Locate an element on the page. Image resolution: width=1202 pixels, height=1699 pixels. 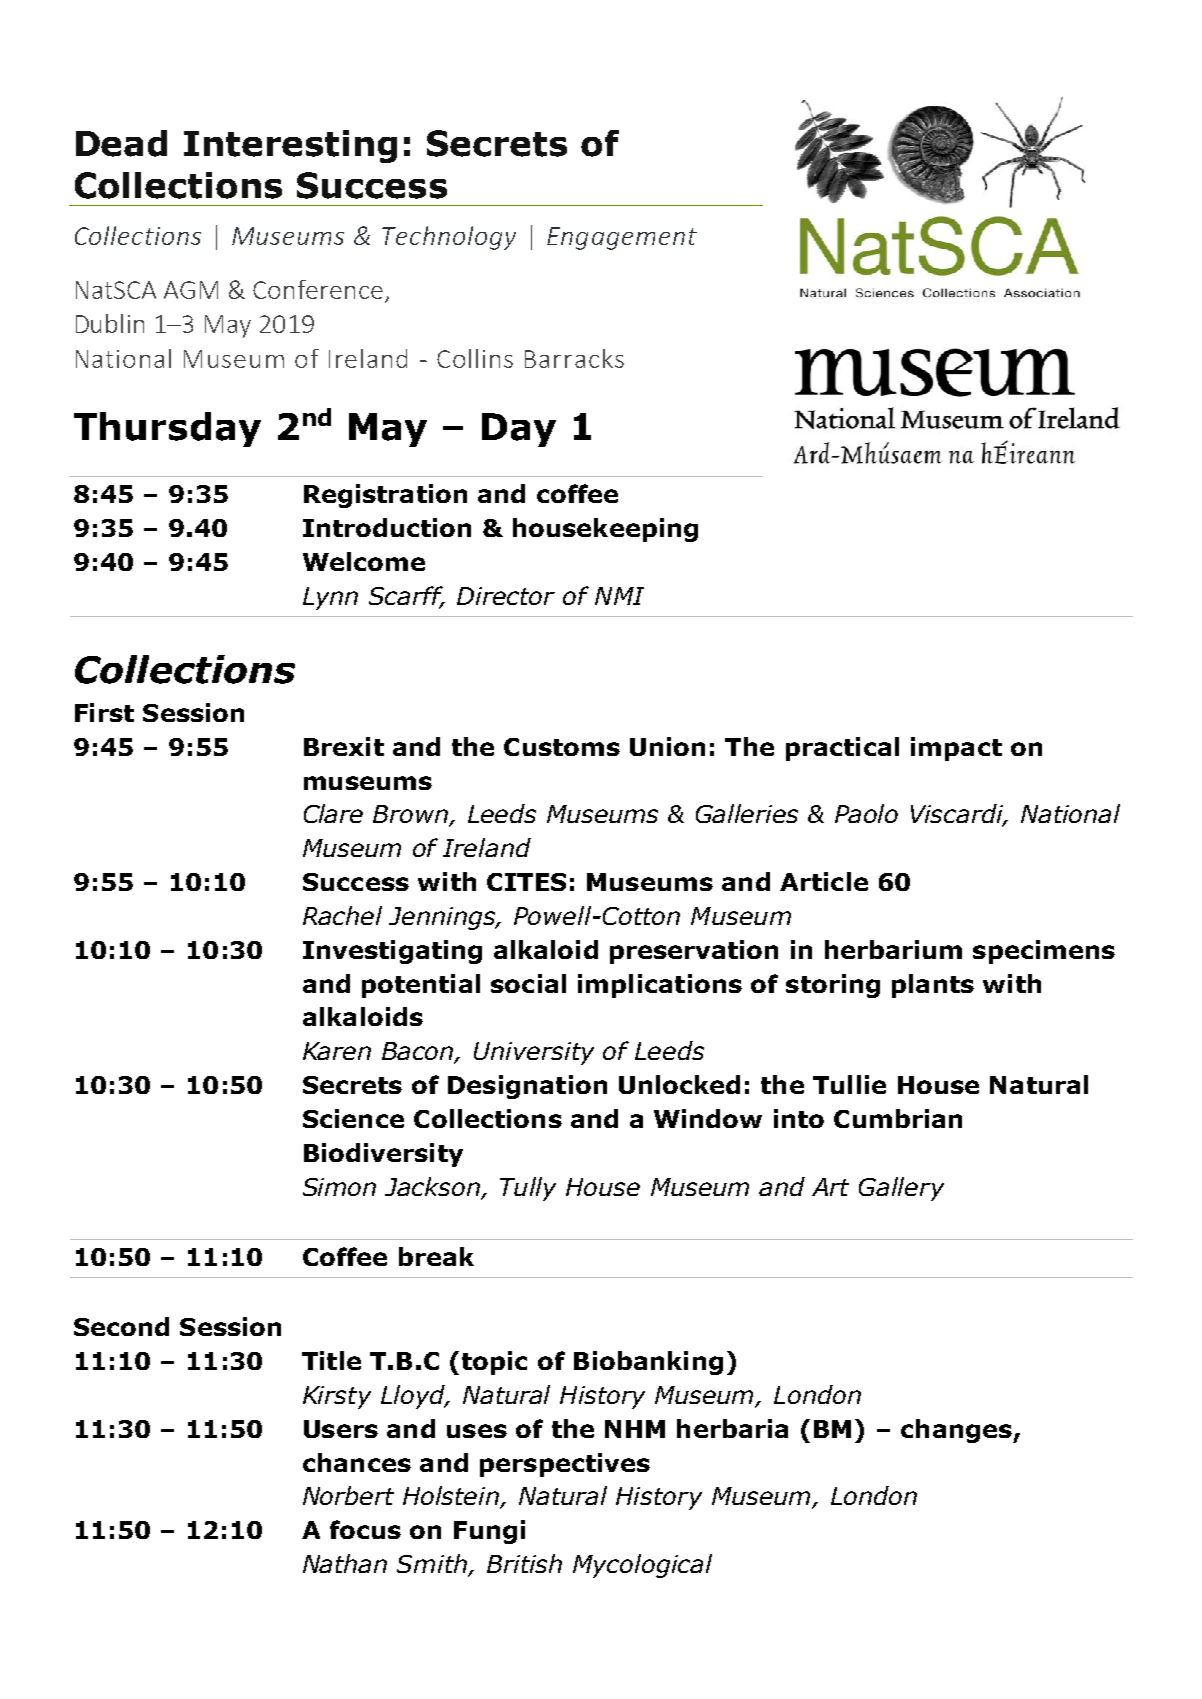
Norbert is located at coordinates (348, 1495).
